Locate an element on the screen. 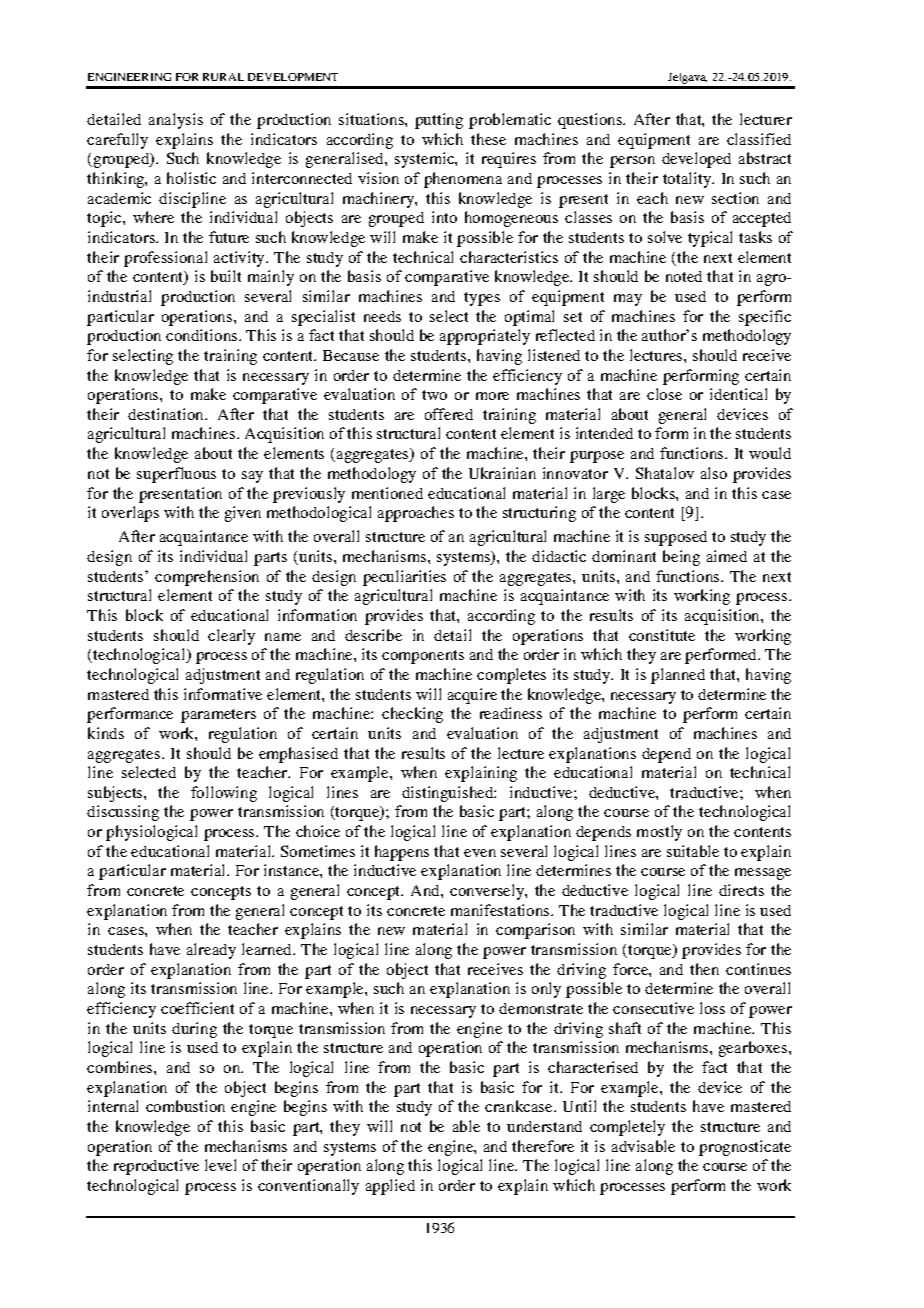  following is located at coordinates (224, 794).
